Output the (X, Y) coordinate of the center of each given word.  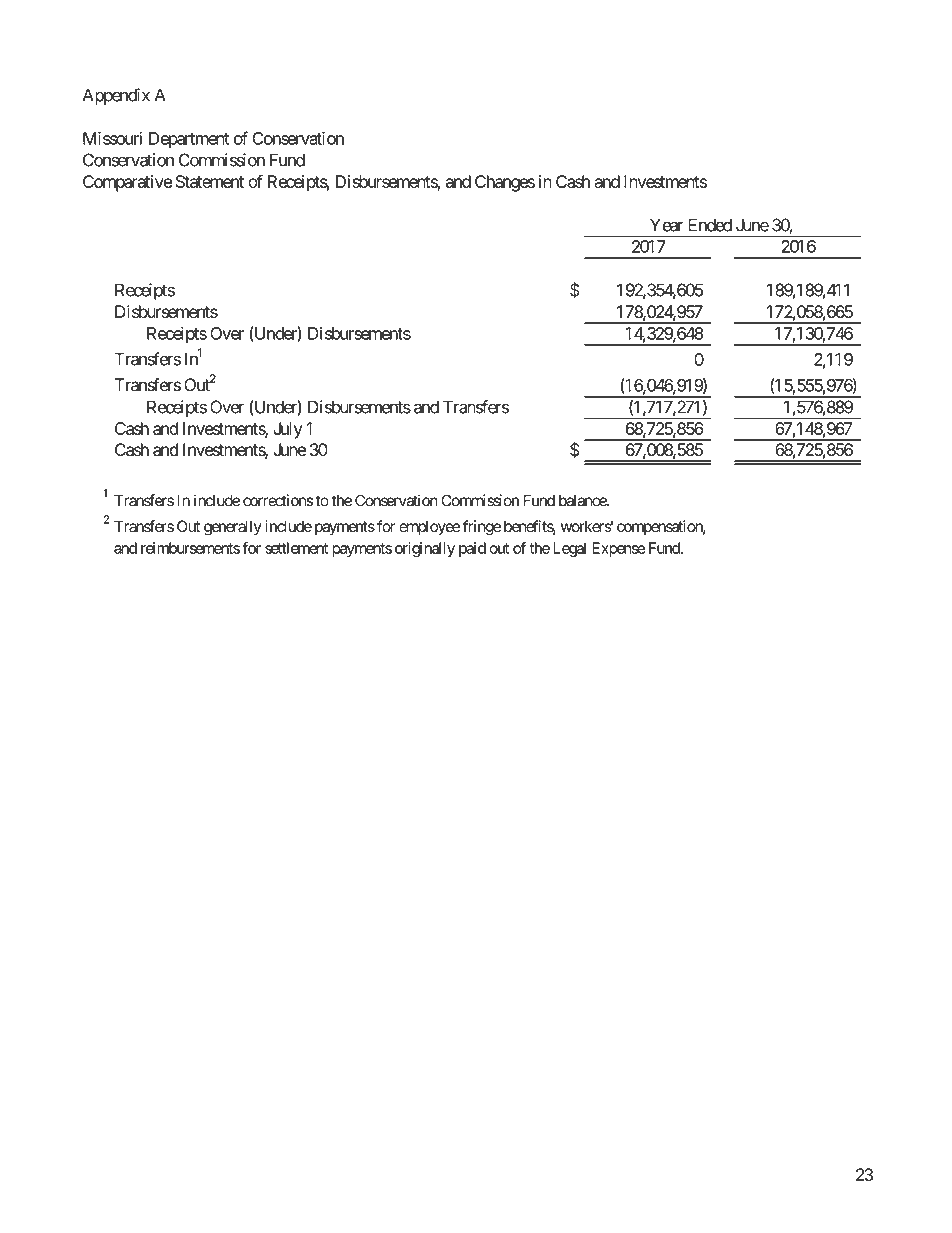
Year (667, 225)
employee (429, 528)
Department (189, 140)
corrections (278, 500)
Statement (210, 181)
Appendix (116, 96)
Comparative (127, 183)
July (287, 430)
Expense (618, 549)
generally (233, 528)
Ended (710, 225)
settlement (296, 548)
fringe (482, 528)
